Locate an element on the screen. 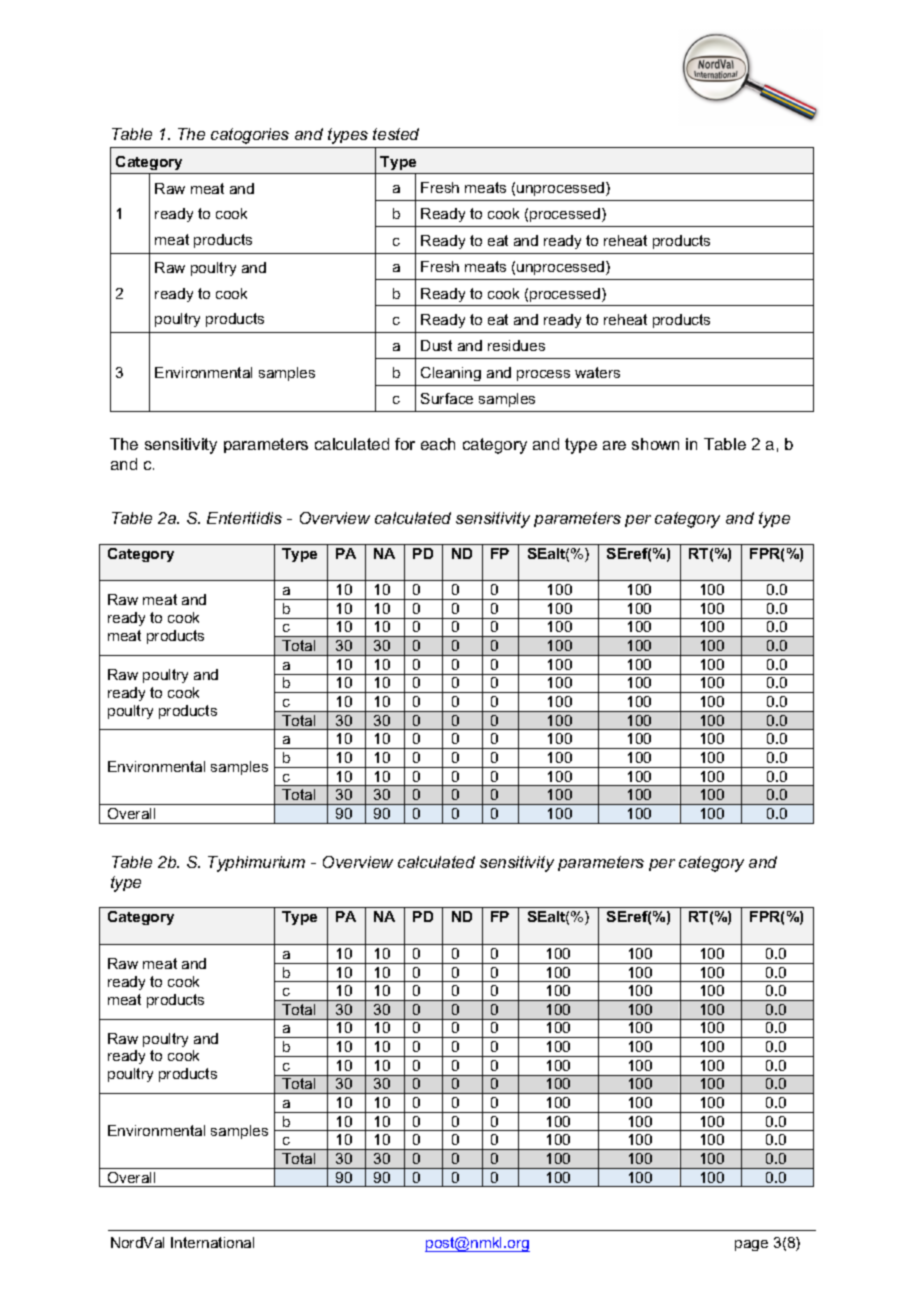 The width and height of the screenshot is (924, 1308). Enteritidis is located at coordinates (244, 518).
